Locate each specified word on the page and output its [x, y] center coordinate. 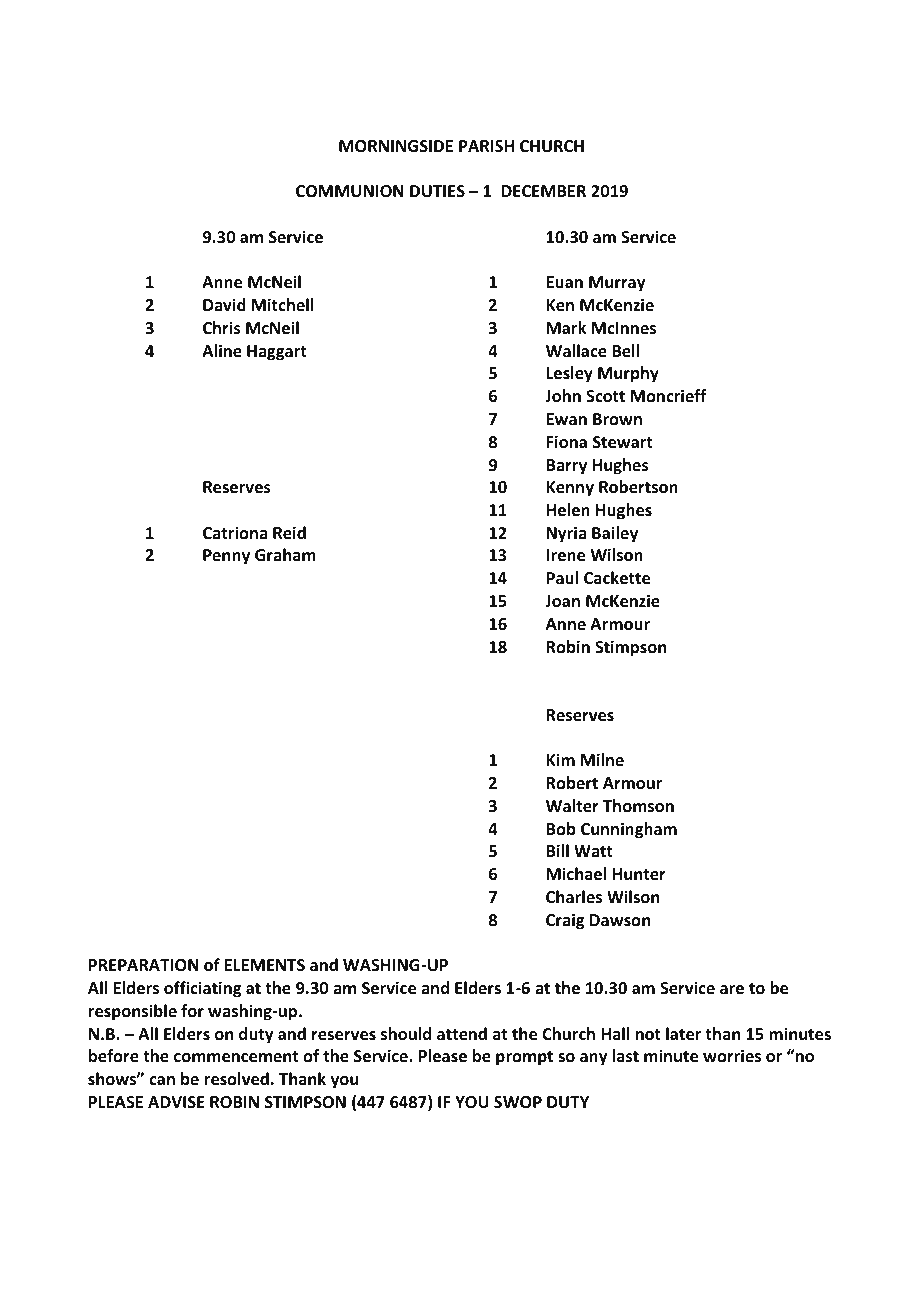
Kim [560, 759]
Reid [289, 533]
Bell [625, 351]
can [162, 1080]
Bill [557, 850]
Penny [226, 557]
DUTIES [437, 191]
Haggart [277, 353]
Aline [222, 351]
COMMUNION [350, 191]
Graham [285, 554]
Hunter [639, 874]
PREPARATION [144, 965]
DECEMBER [543, 191]
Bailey [615, 534]
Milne [602, 759]
